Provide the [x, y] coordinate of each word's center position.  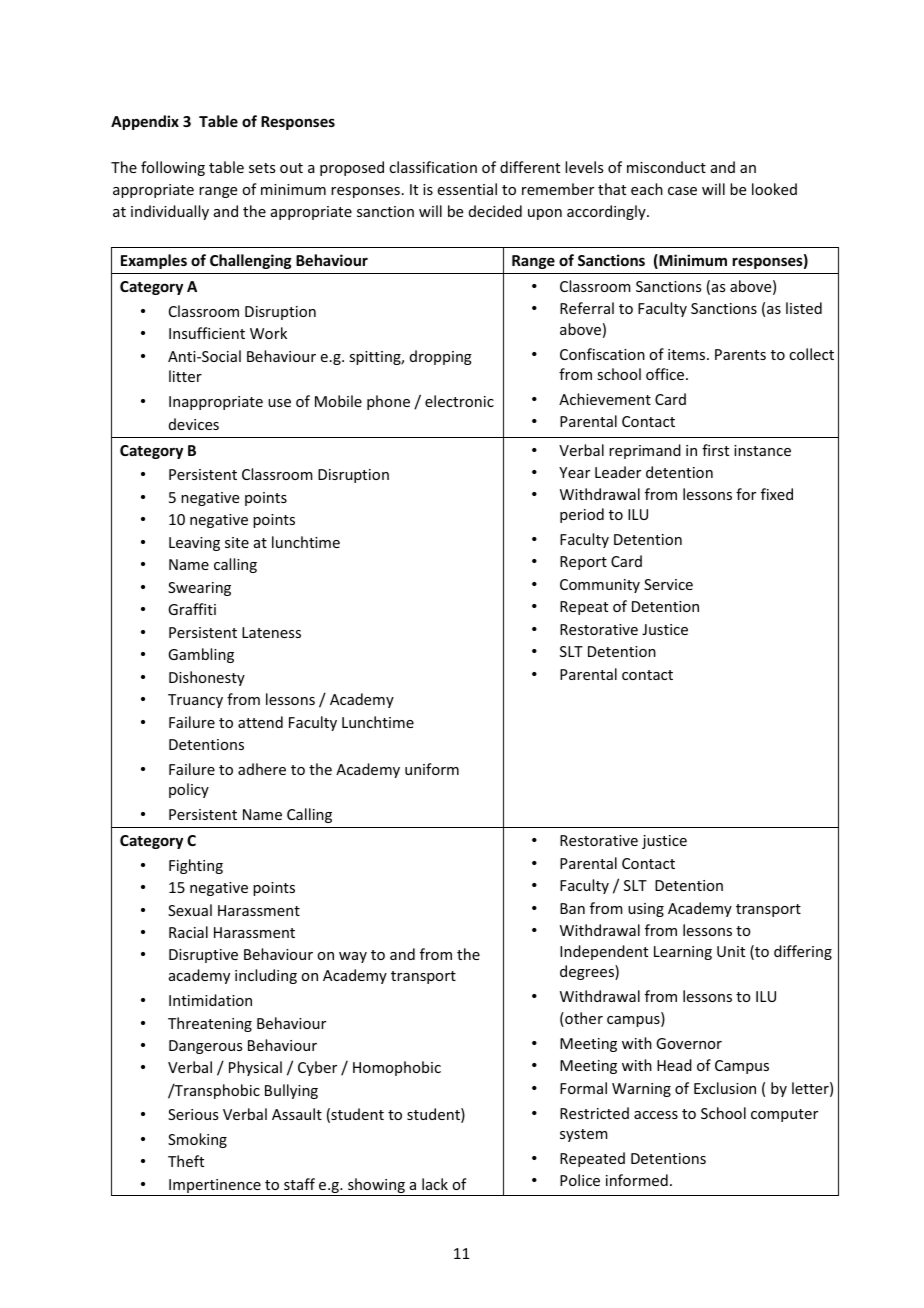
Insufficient [207, 333]
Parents [740, 354]
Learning [683, 953]
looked [774, 189]
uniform [432, 769]
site [237, 542]
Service [668, 584]
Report [583, 563]
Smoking [197, 1140]
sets [262, 168]
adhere [262, 769]
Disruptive [203, 956]
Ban [572, 908]
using [646, 910]
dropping [441, 357]
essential [467, 189]
